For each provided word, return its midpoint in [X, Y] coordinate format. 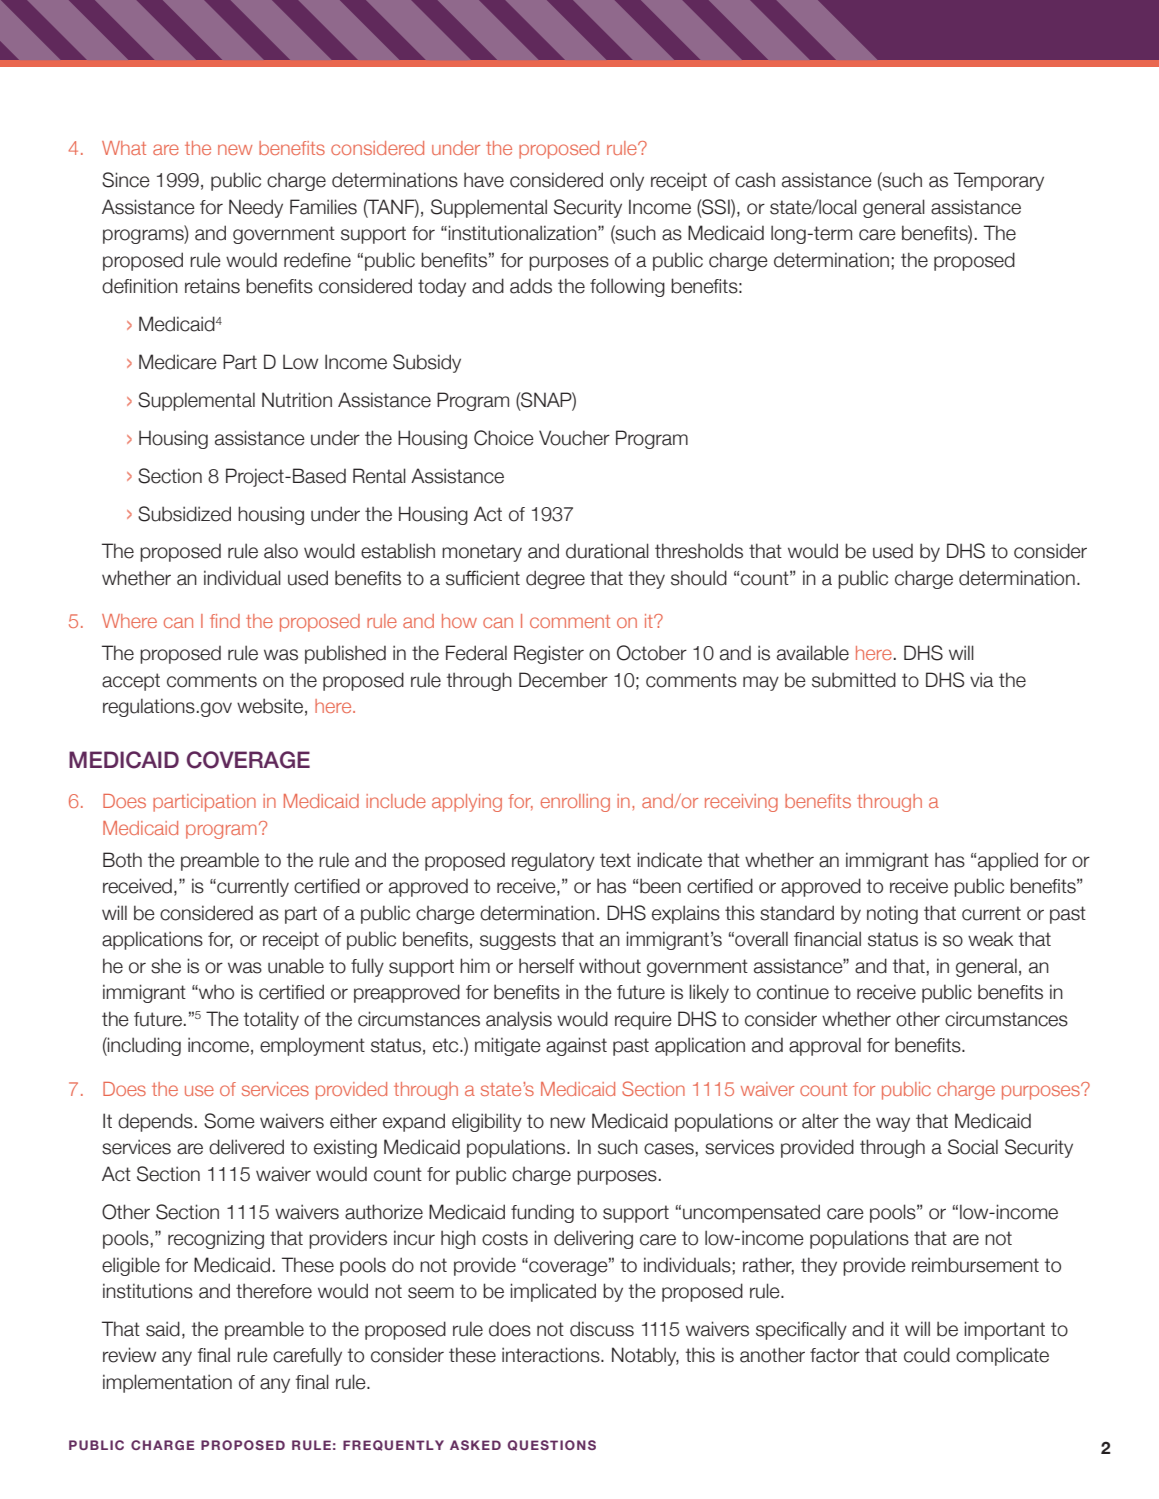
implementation [167, 1383]
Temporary [999, 181]
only [627, 181]
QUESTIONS [552, 1445]
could [927, 1355]
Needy [256, 208]
